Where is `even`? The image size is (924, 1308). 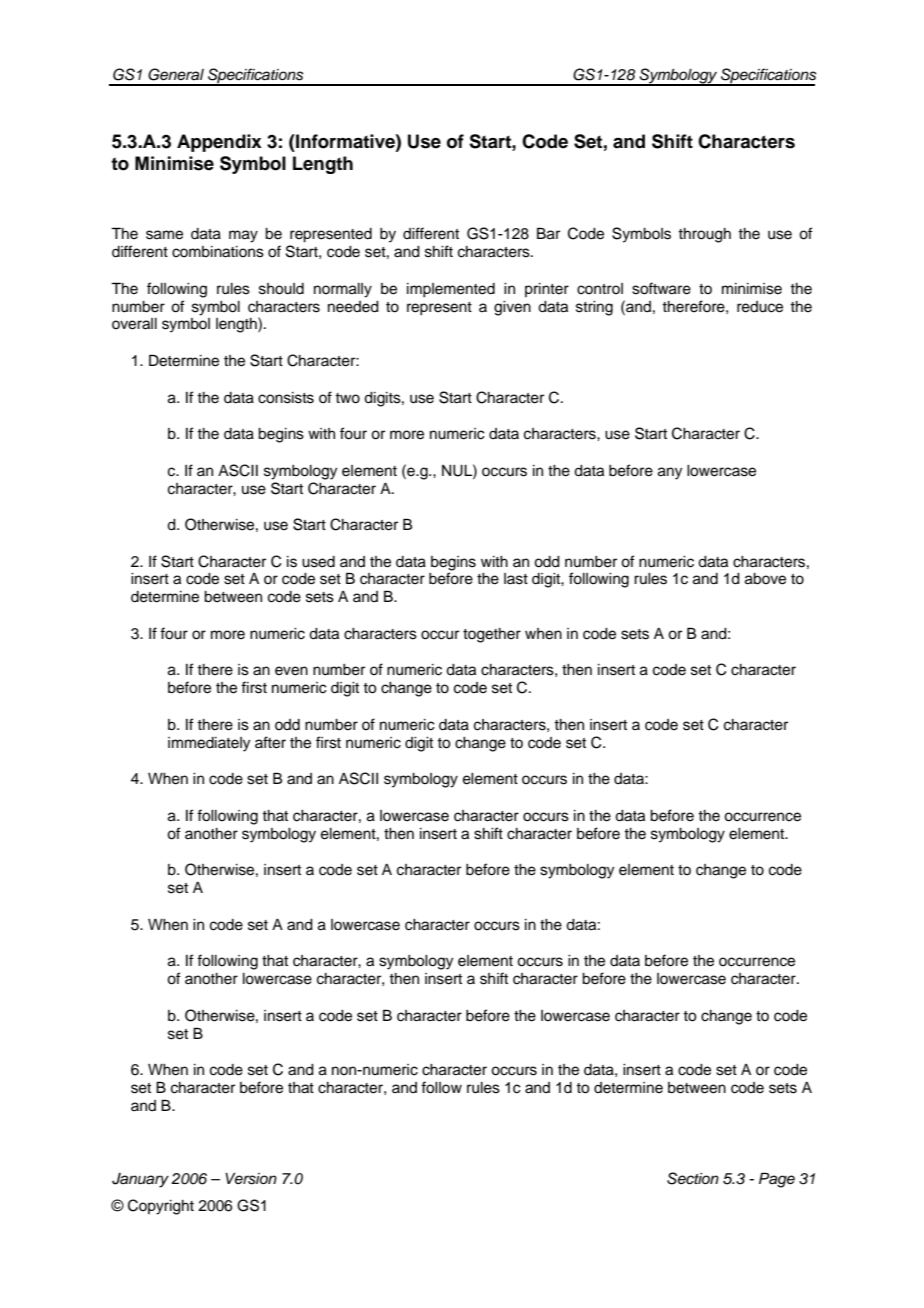 even is located at coordinates (291, 671).
